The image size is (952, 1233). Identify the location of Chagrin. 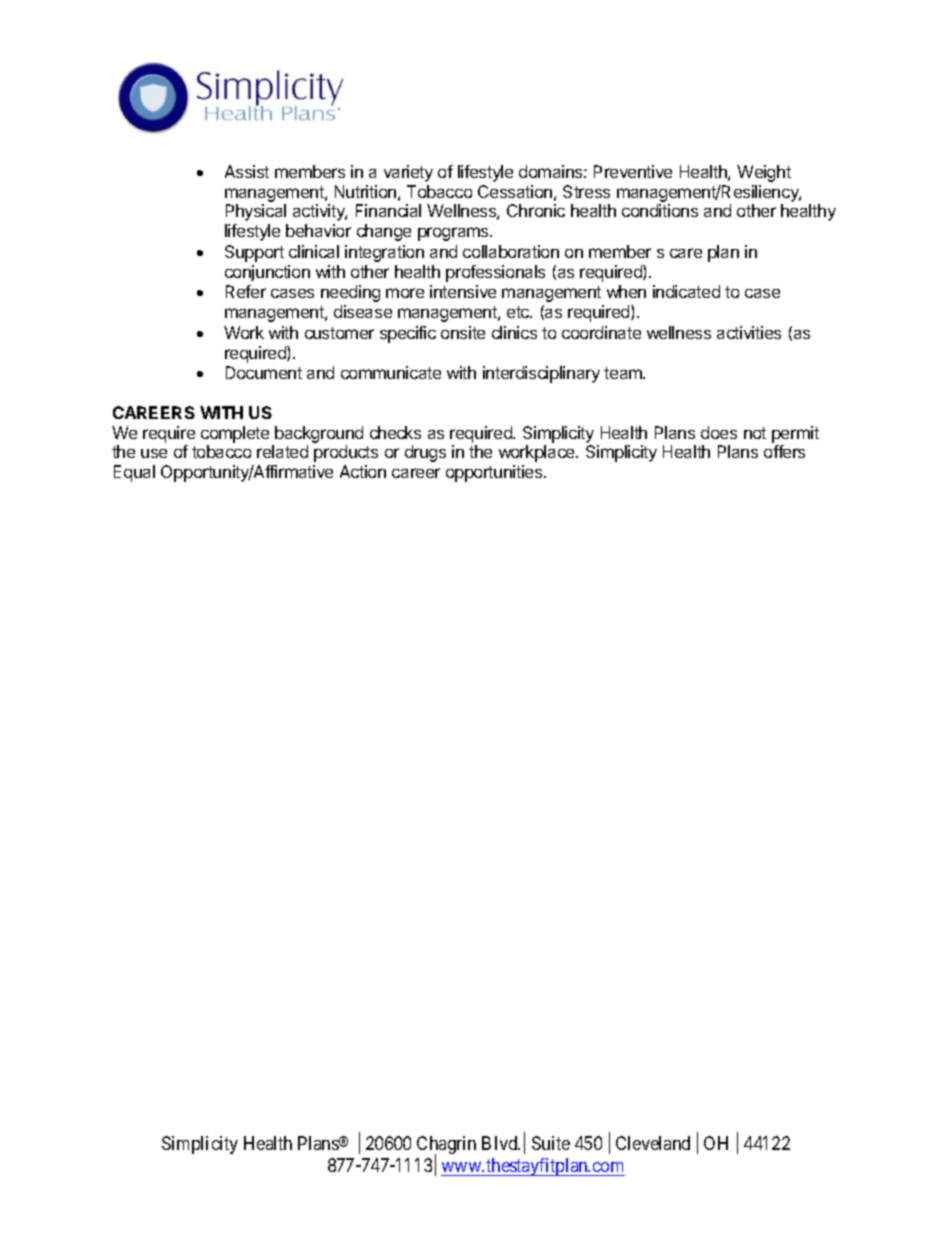
(446, 1147).
